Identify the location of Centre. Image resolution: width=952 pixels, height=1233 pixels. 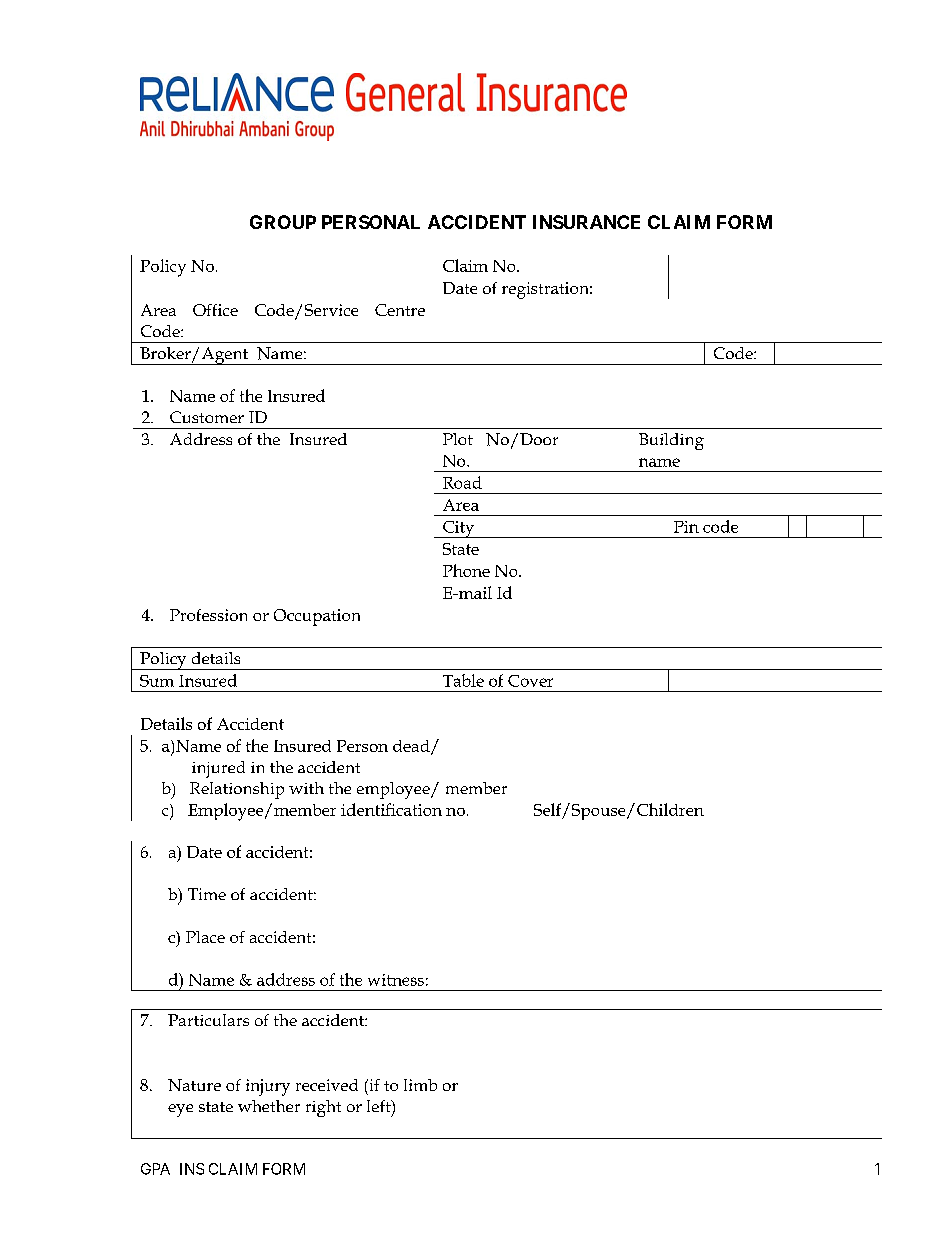
(400, 310).
